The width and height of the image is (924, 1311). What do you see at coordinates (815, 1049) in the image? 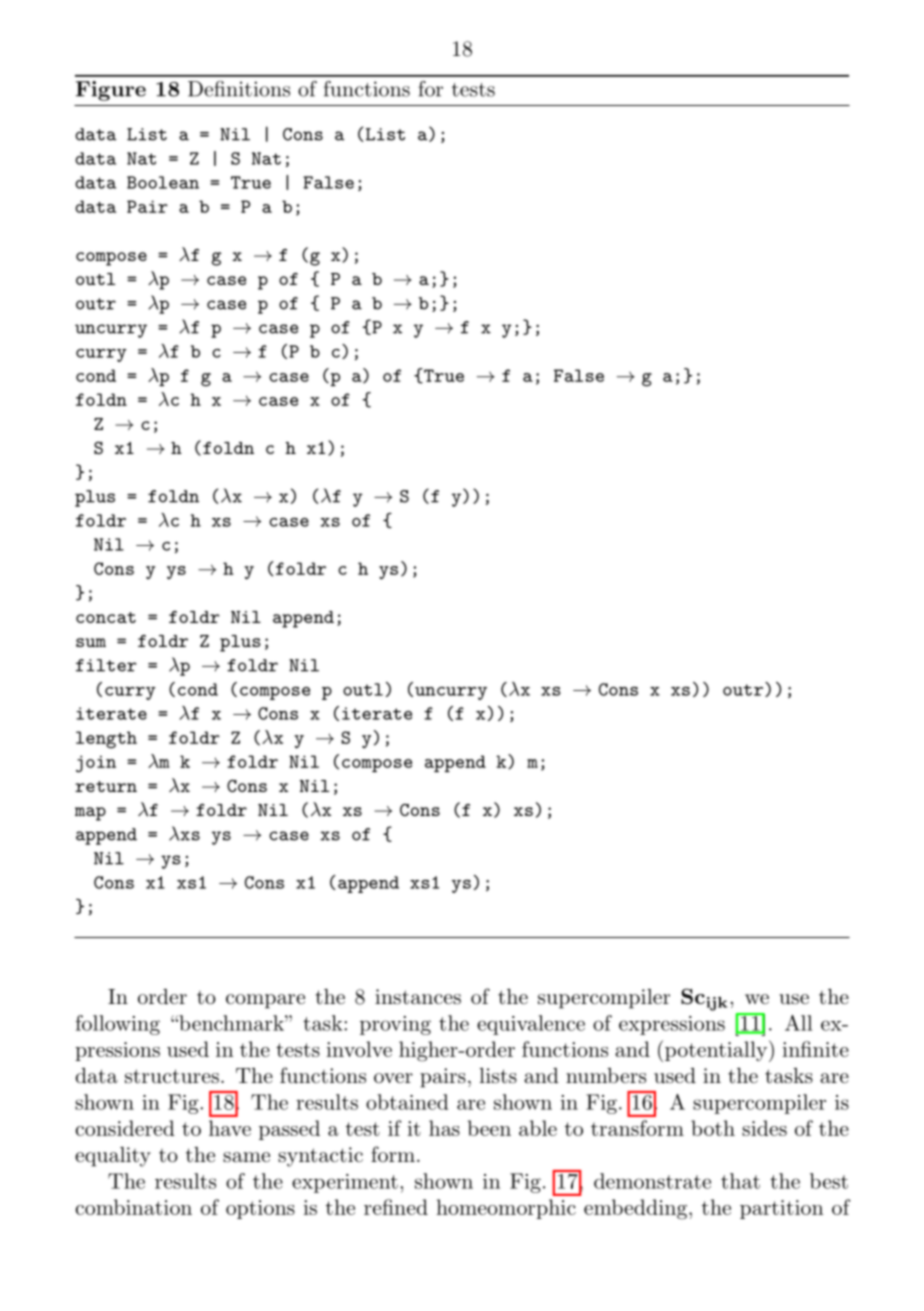
I see `infinite` at bounding box center [815, 1049].
